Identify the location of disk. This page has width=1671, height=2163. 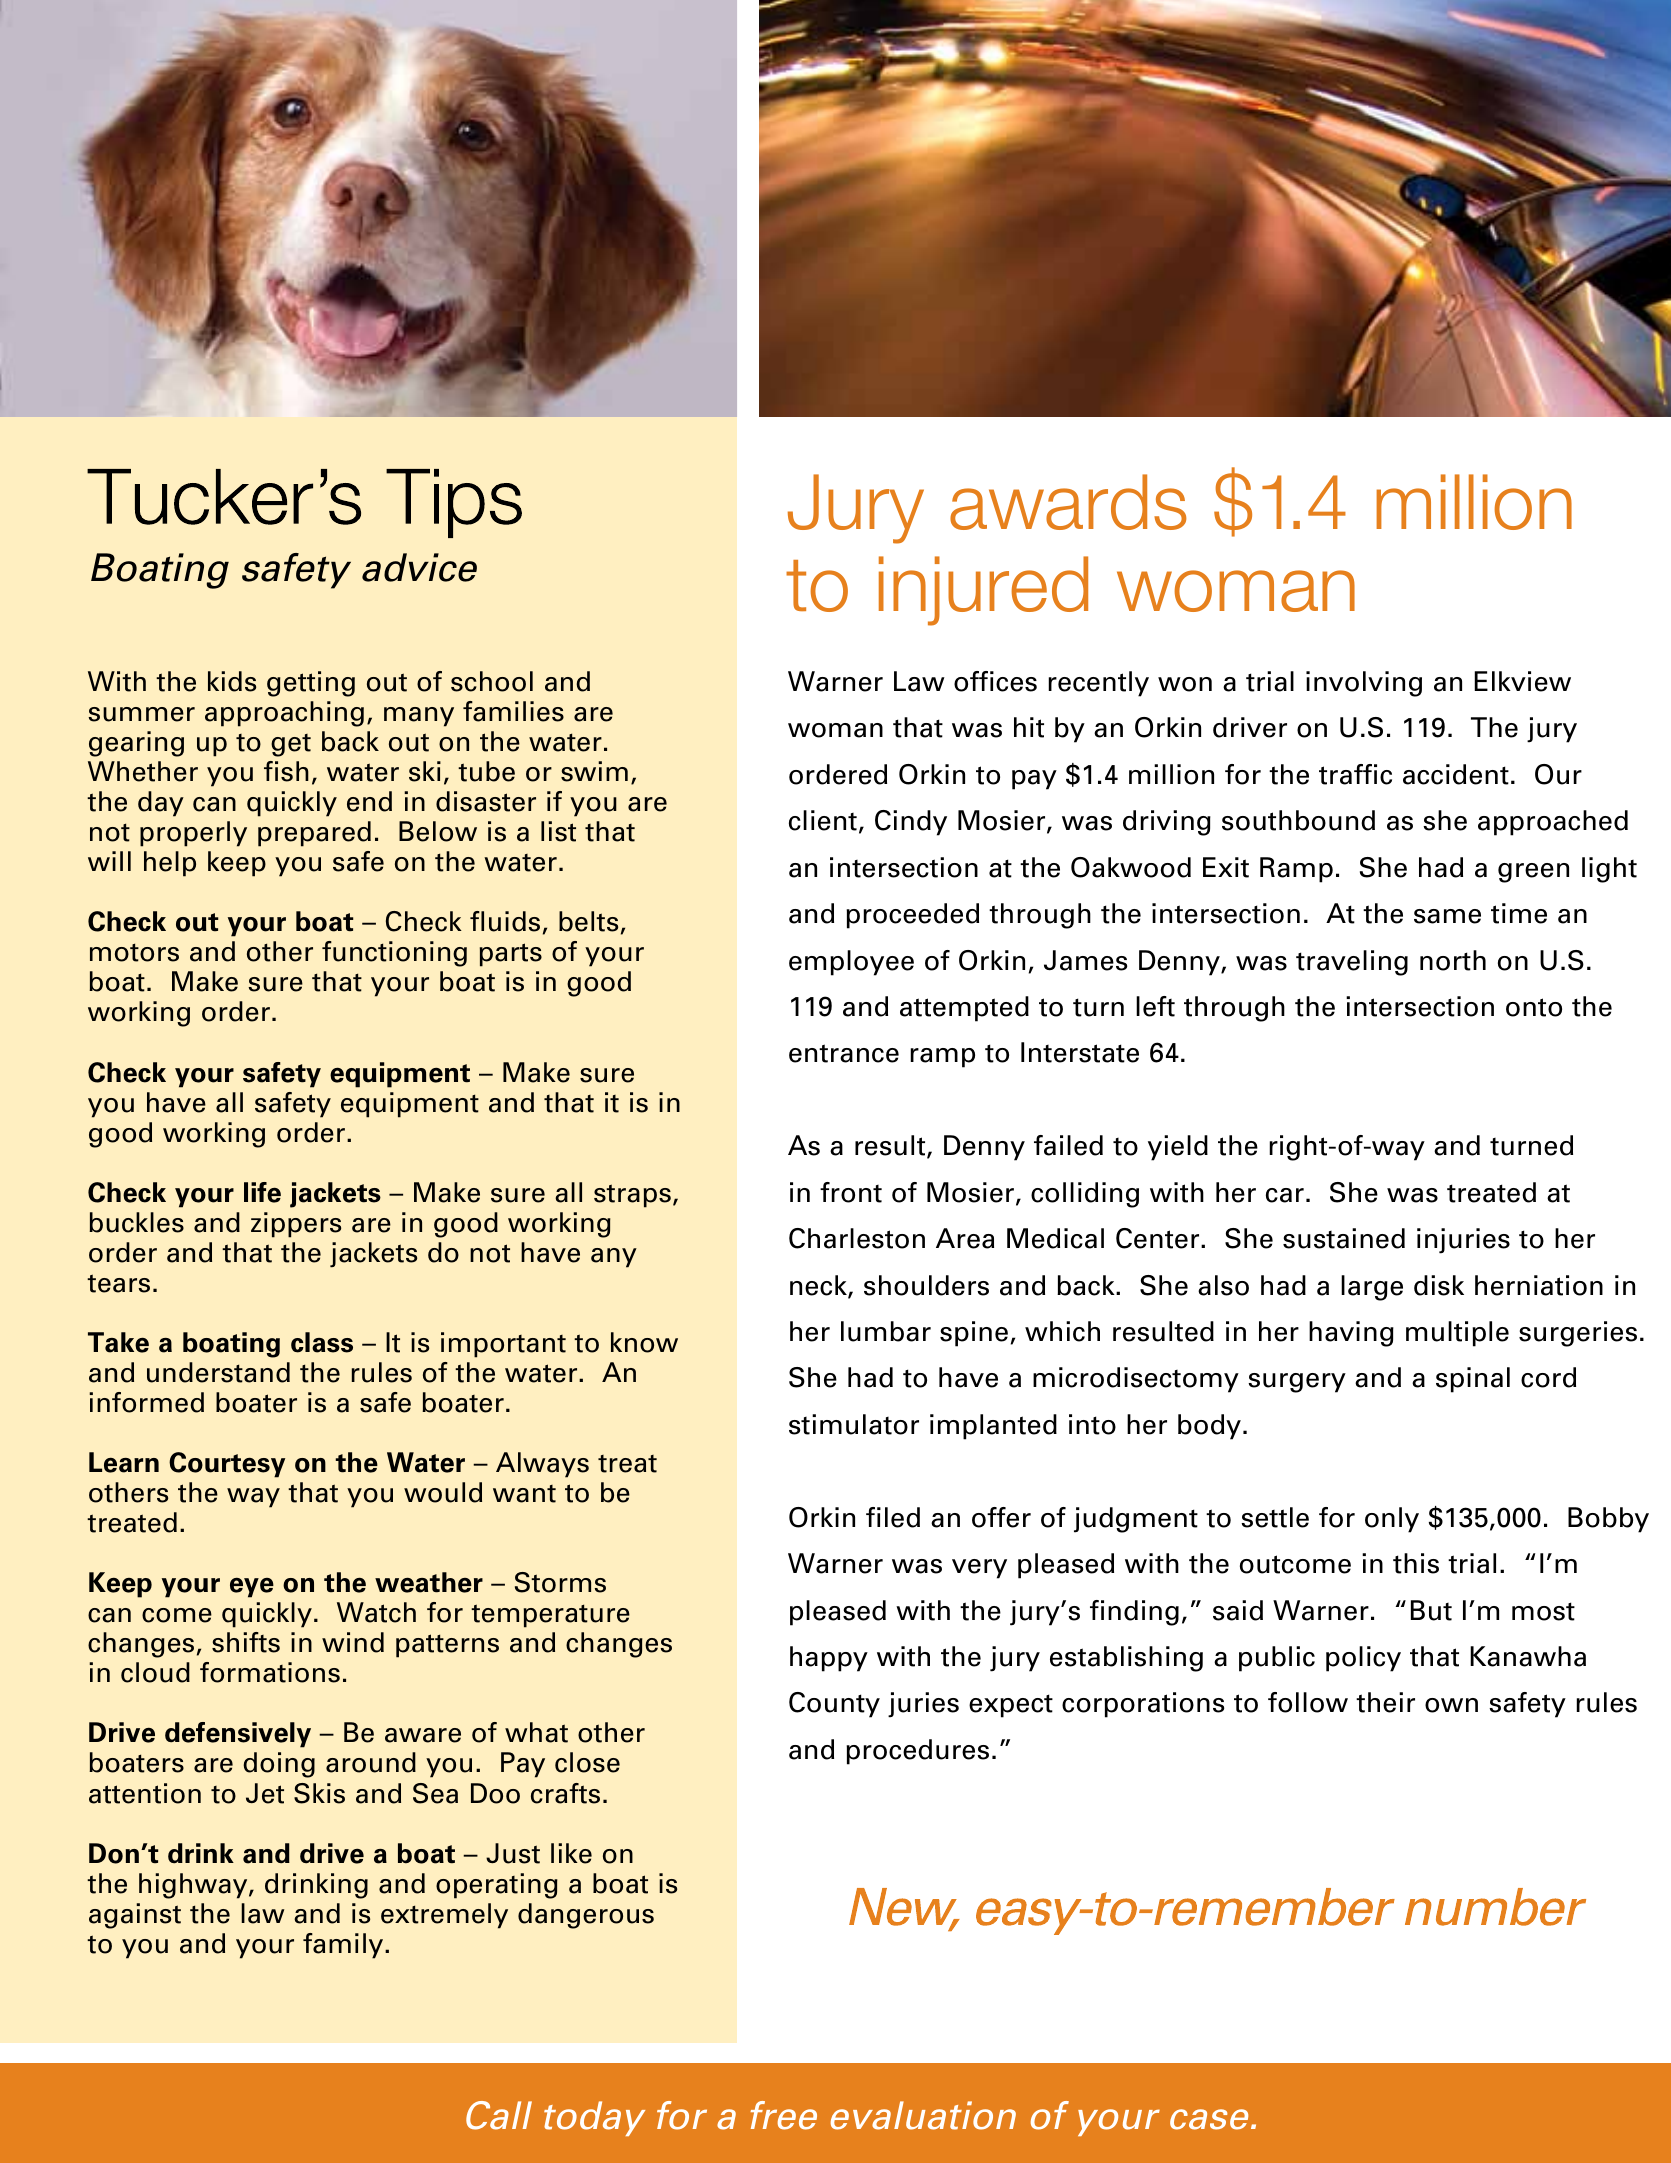
(1439, 1285).
